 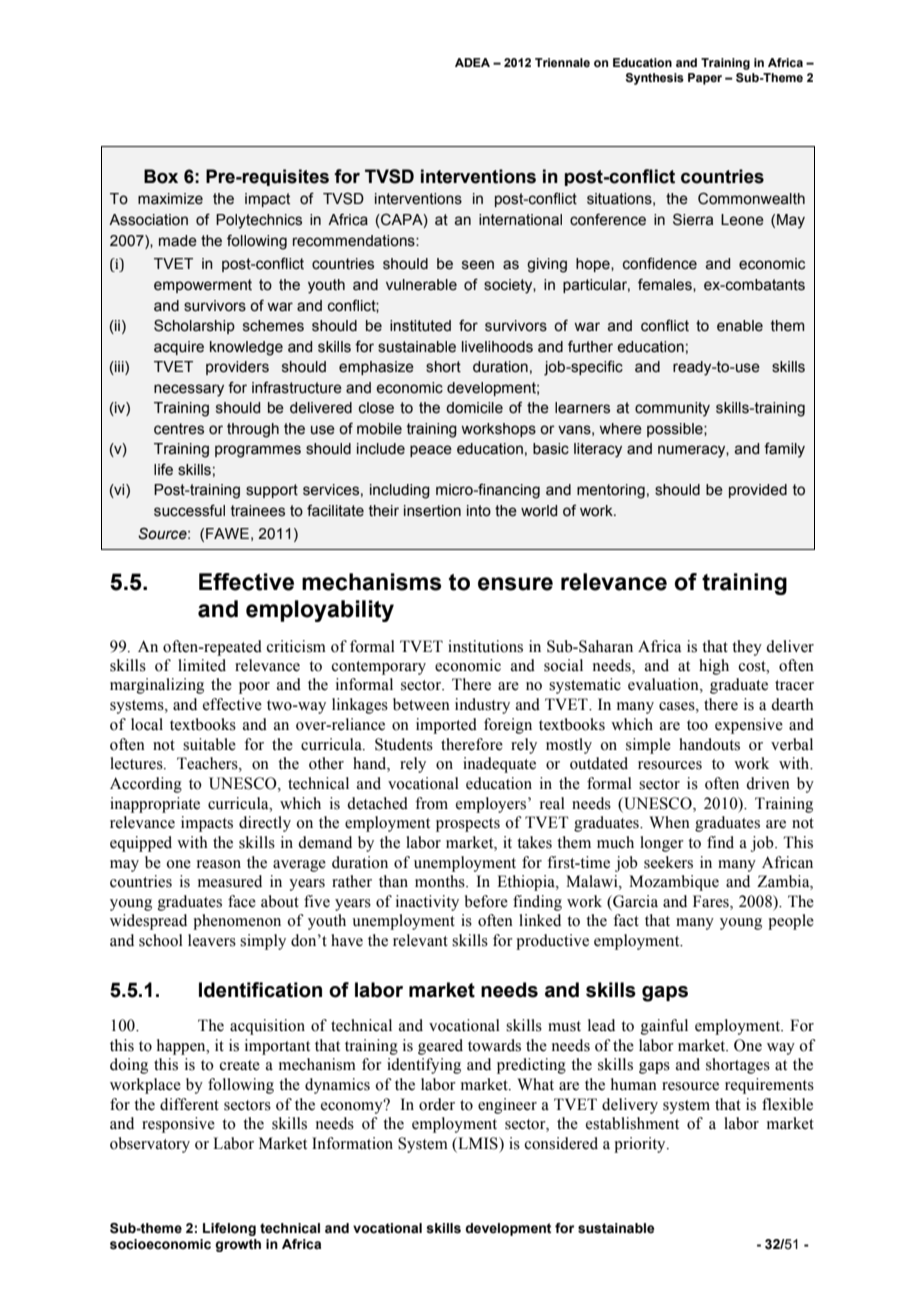 What do you see at coordinates (672, 409) in the screenshot?
I see `community` at bounding box center [672, 409].
